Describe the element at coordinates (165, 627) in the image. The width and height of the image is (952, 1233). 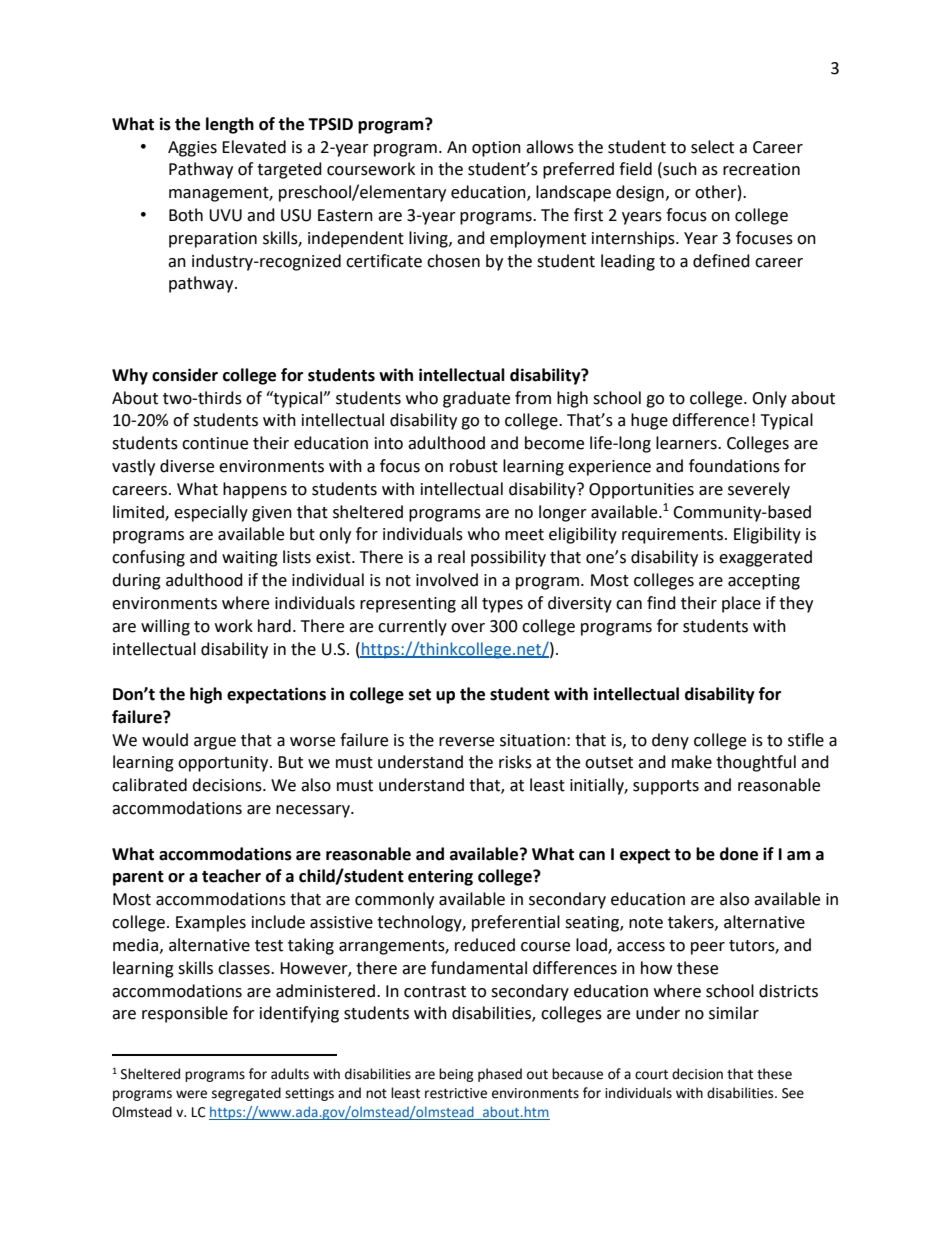
I see `willing` at that location.
